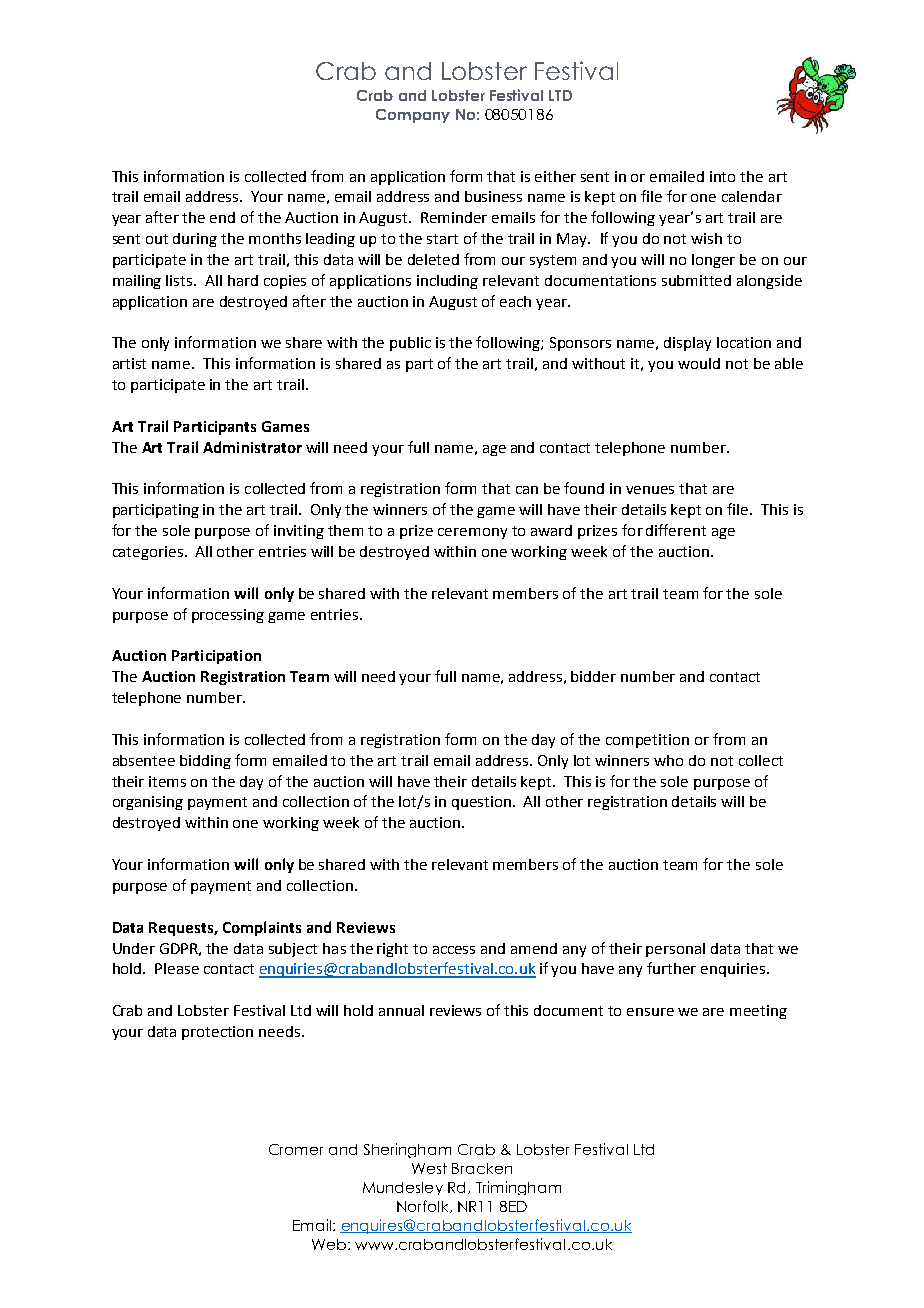  Describe the element at coordinates (410, 344) in the page. I see `public` at that location.
